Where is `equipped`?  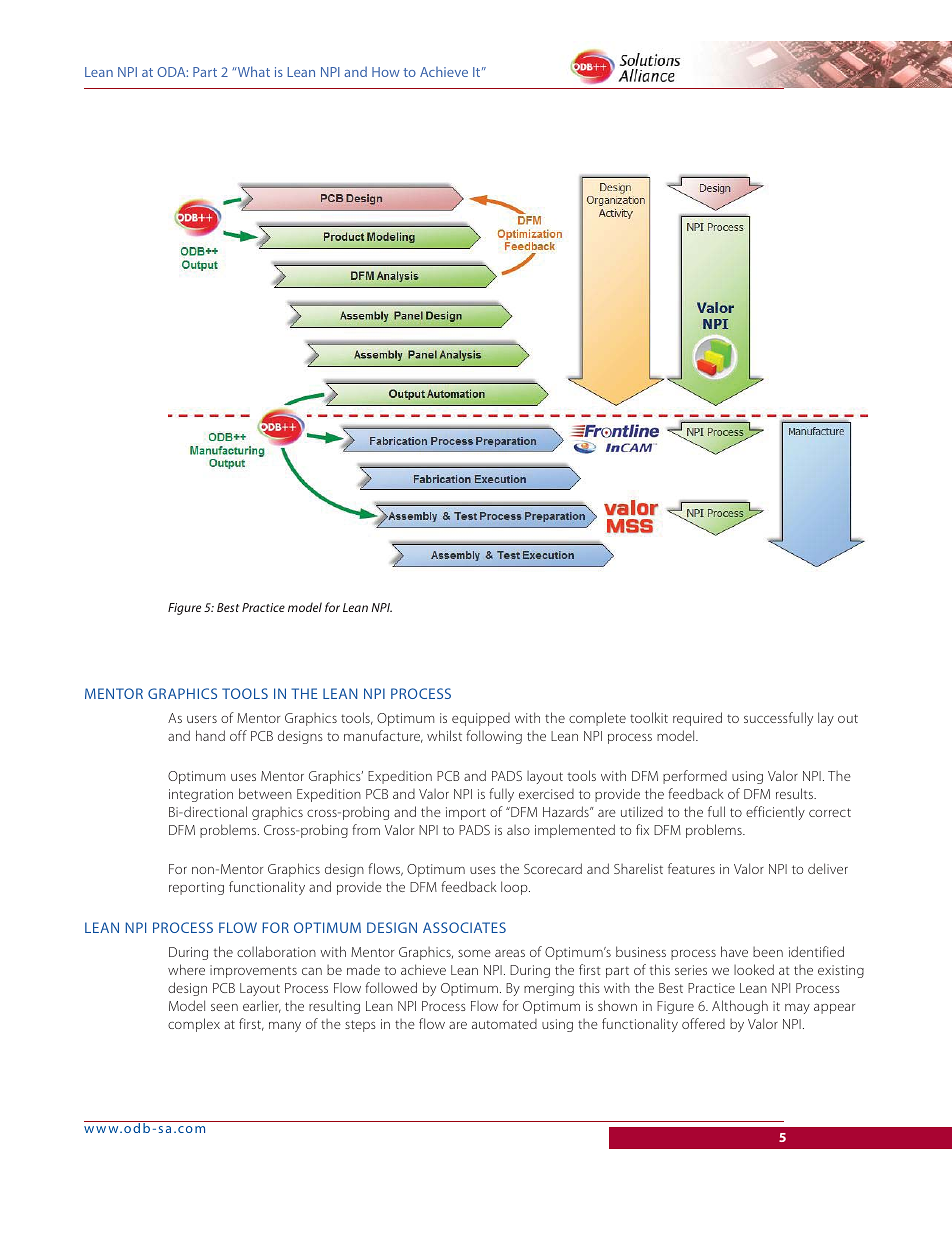 equipped is located at coordinates (481, 719).
